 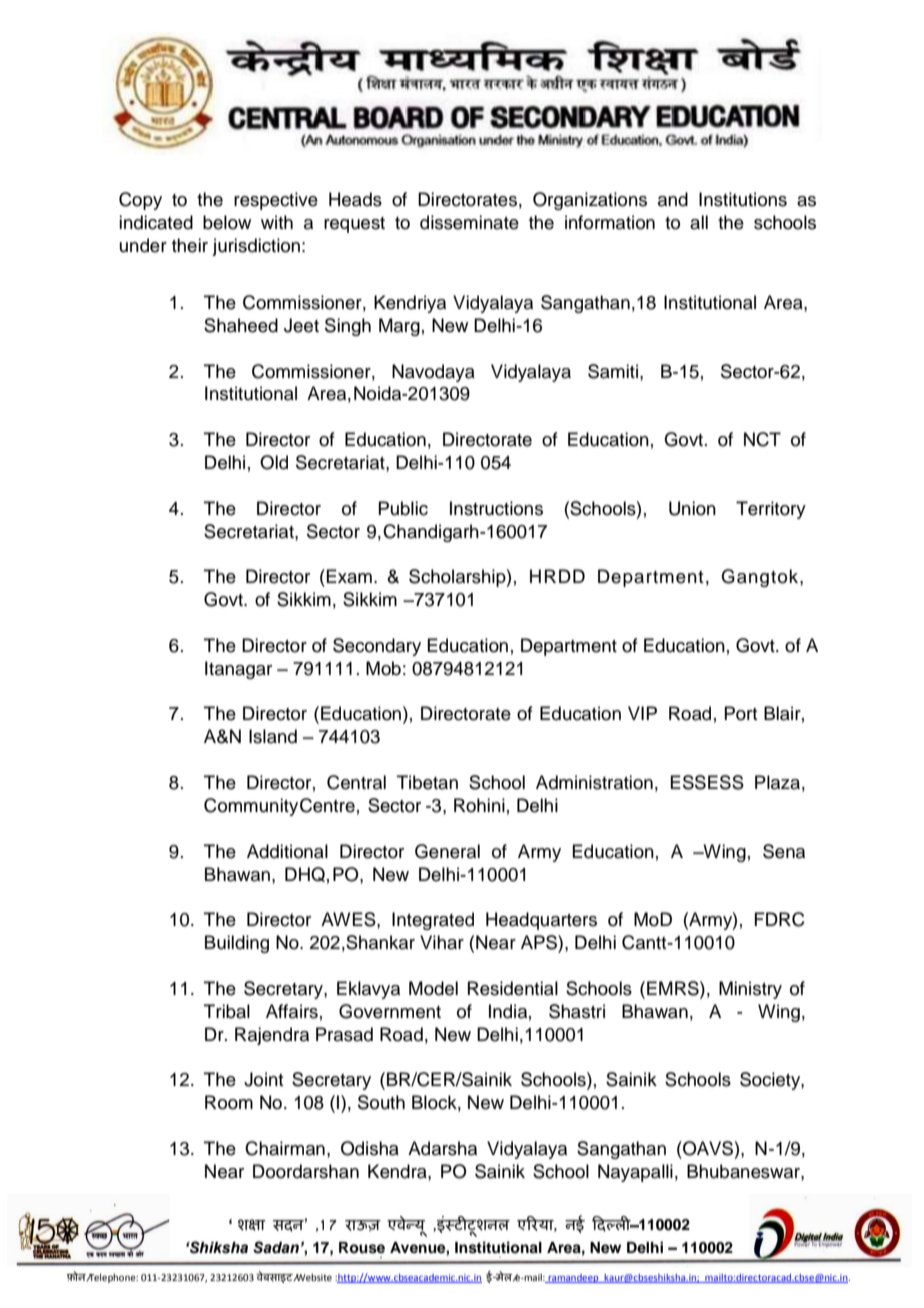 I want to click on Union, so click(x=692, y=508).
